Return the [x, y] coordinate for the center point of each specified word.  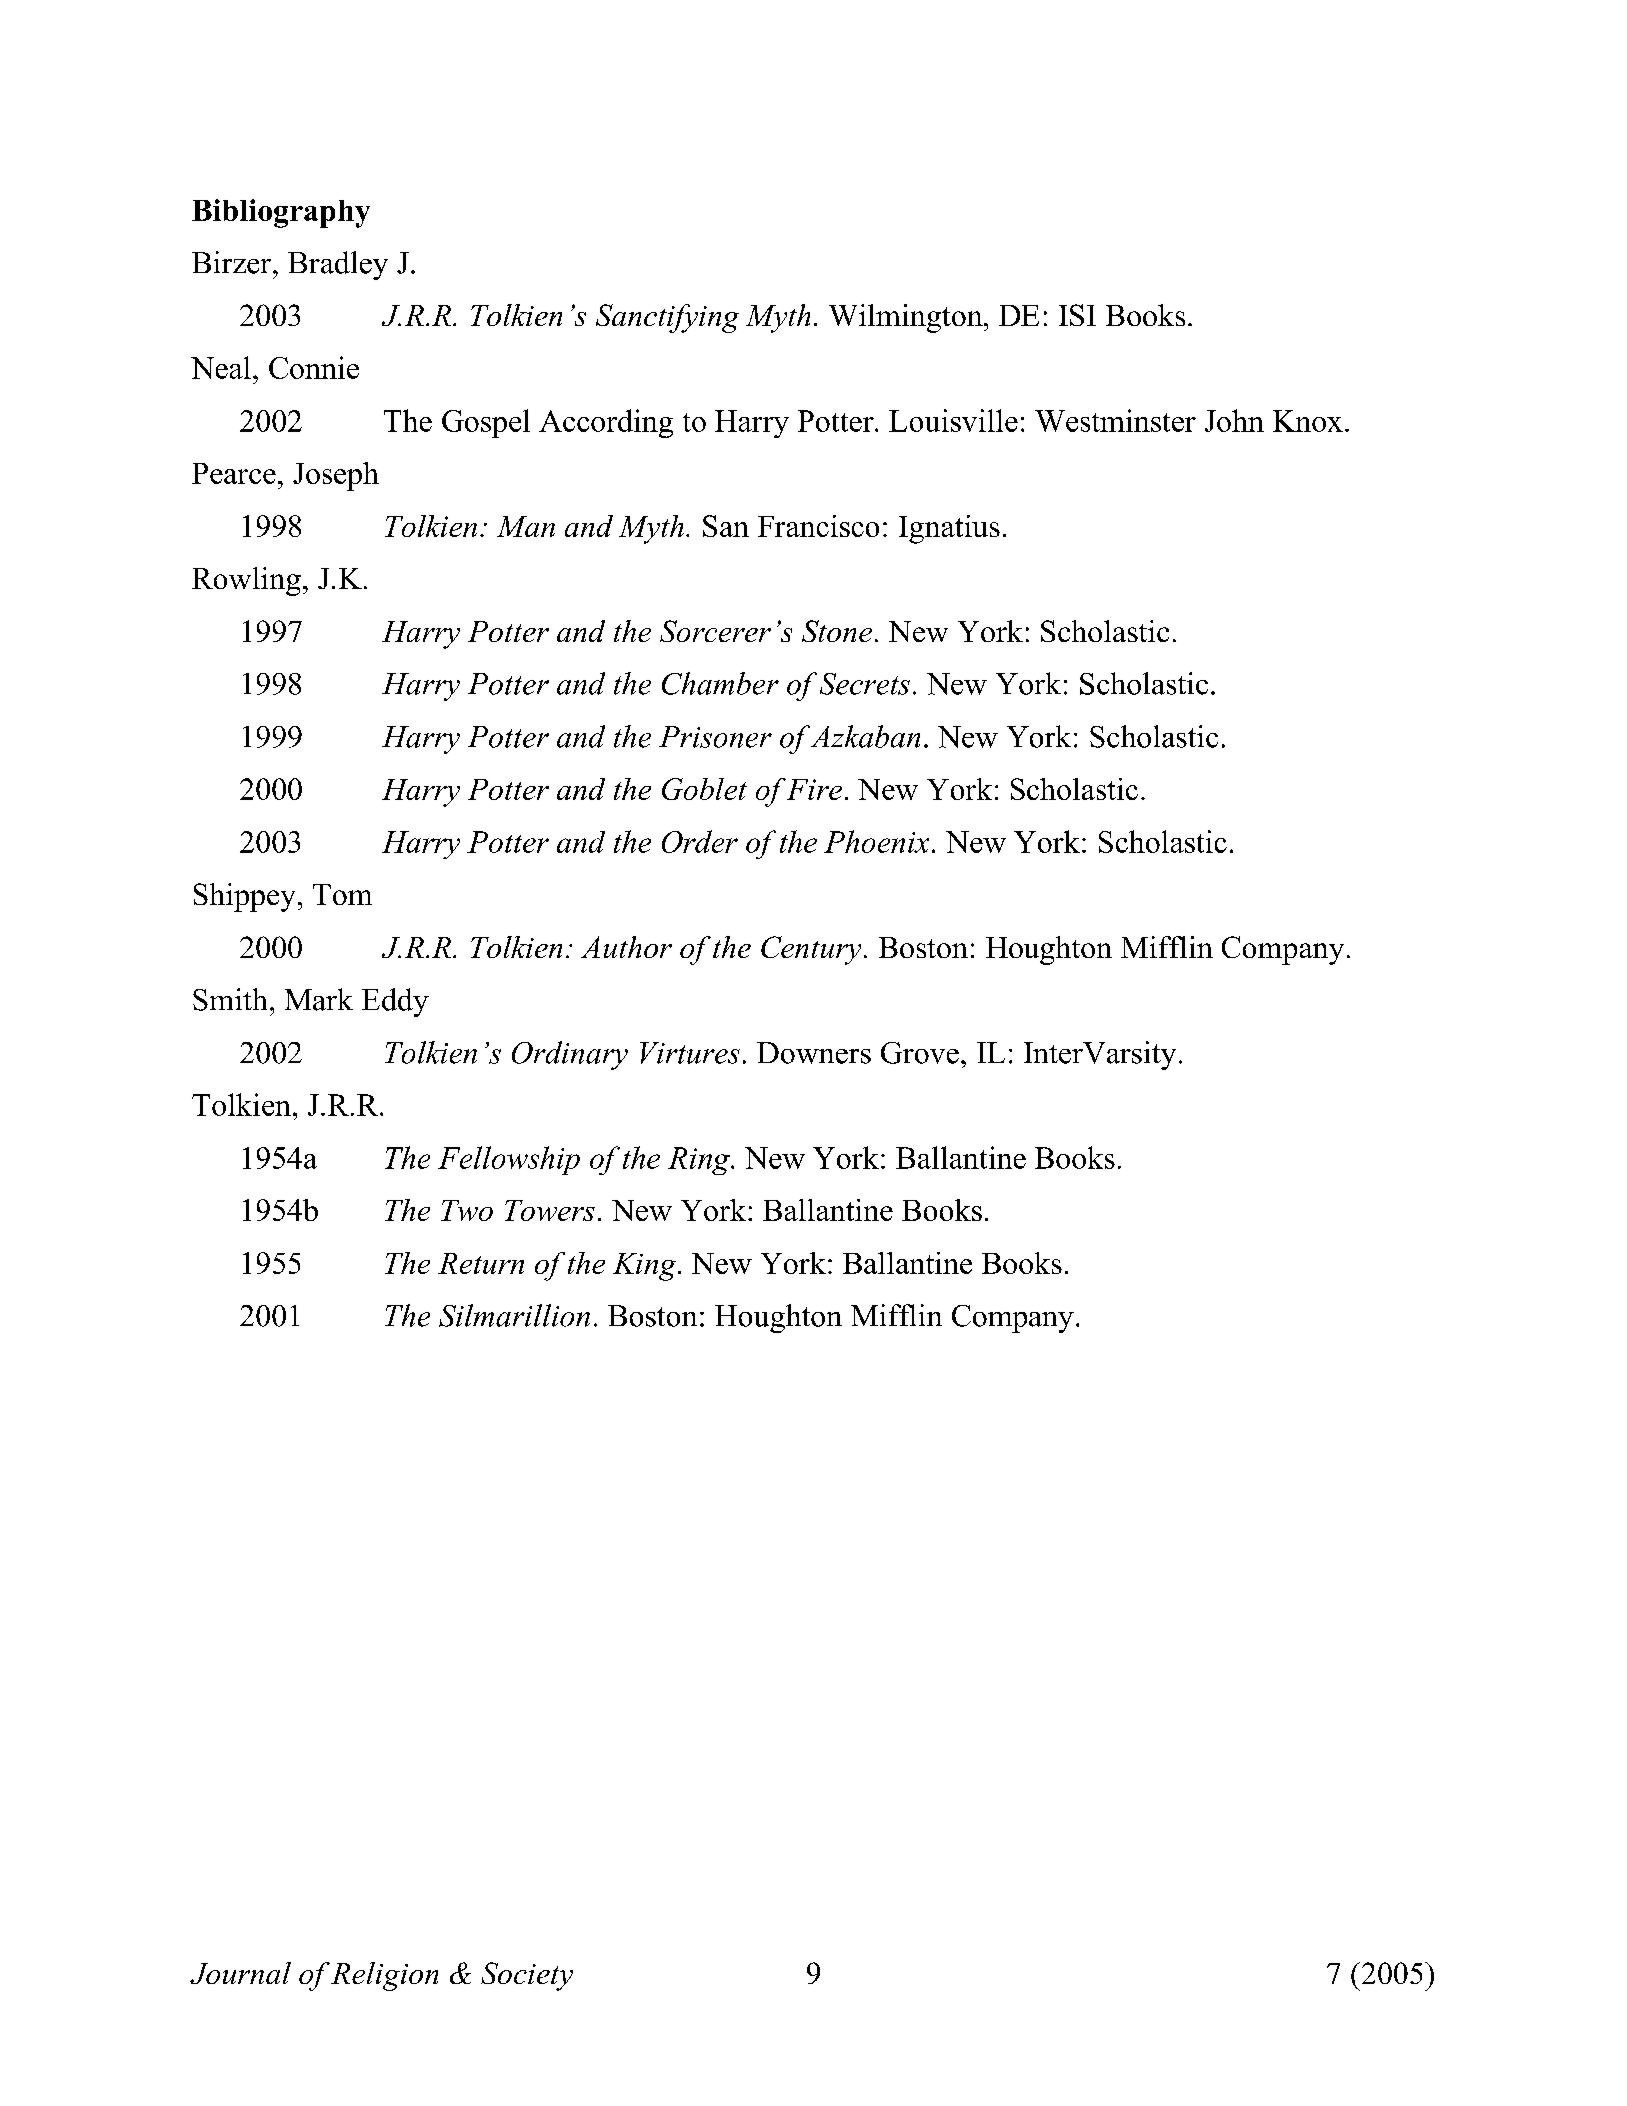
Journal [240, 1973]
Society [527, 1976]
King [646, 1267]
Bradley [338, 265]
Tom [342, 894]
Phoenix [876, 841]
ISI [1077, 315]
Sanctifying [667, 318]
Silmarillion [514, 1315]
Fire [814, 789]
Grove [920, 1053]
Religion [384, 1976]
